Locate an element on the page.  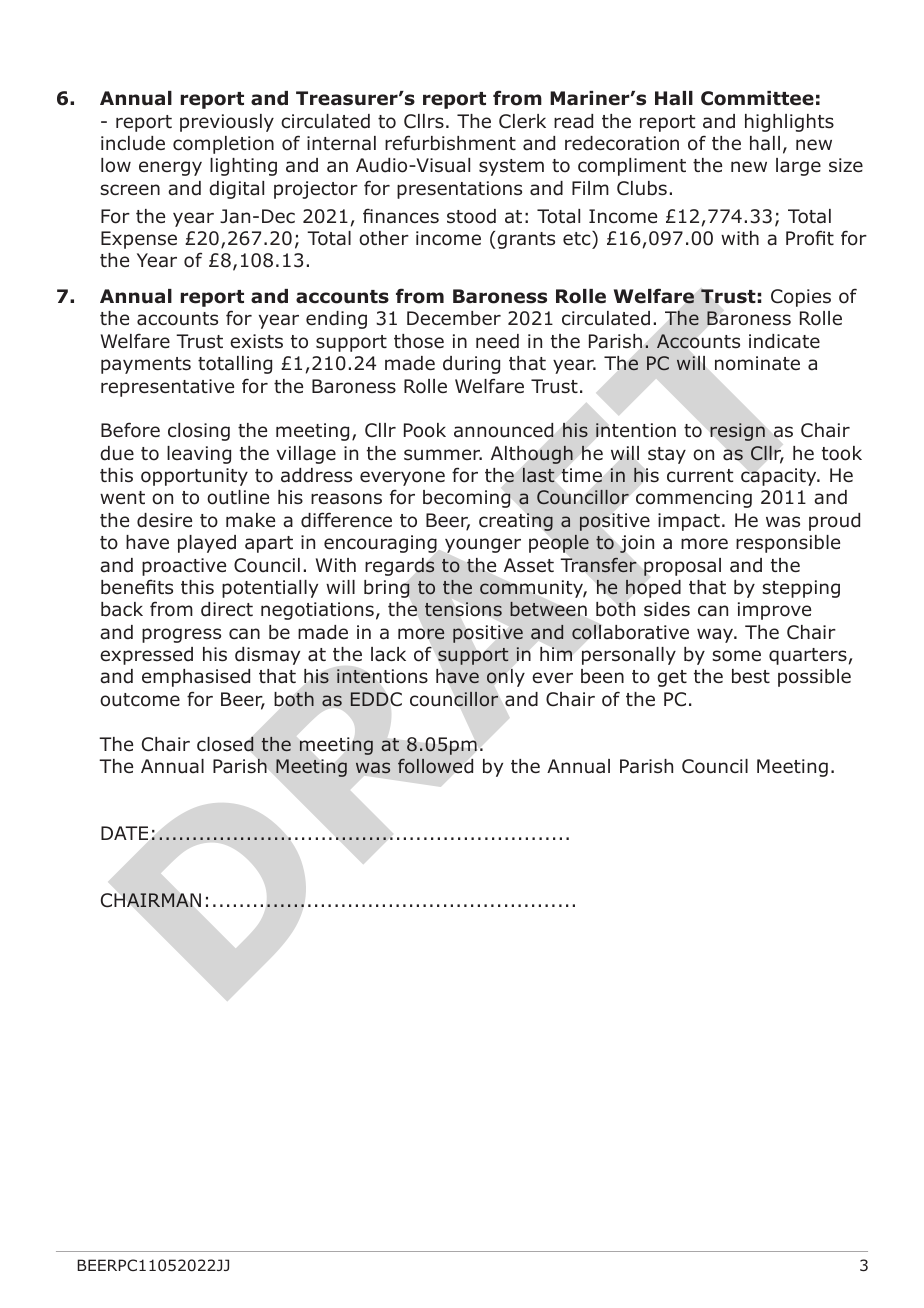
highlights is located at coordinates (789, 123).
